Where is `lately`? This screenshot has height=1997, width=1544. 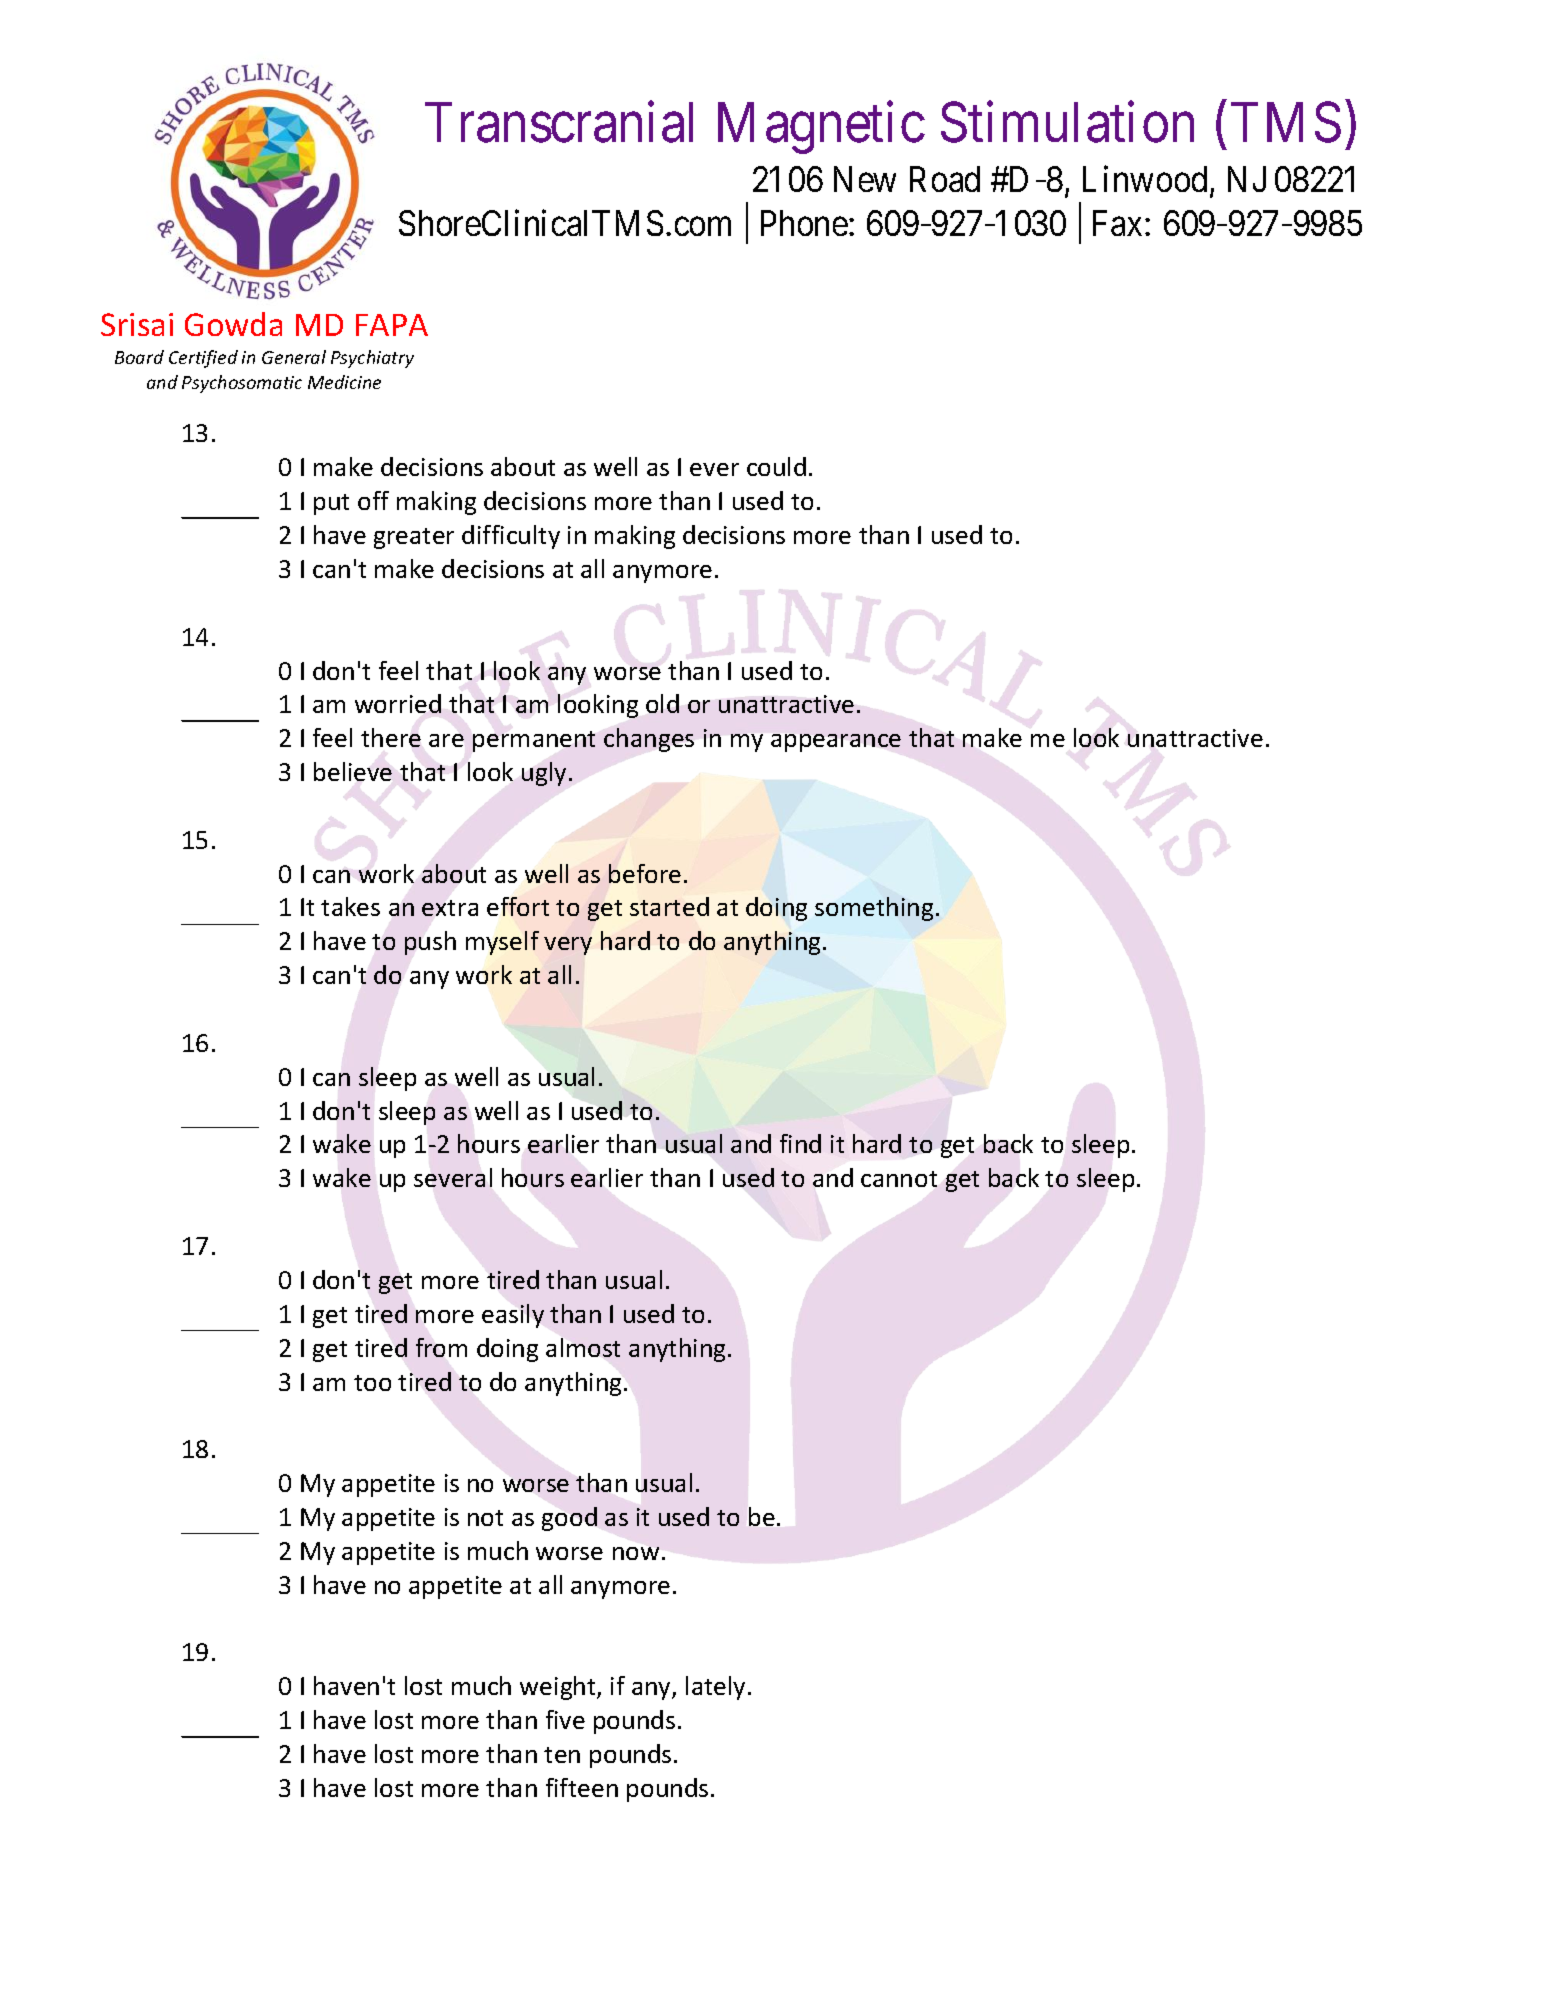 lately is located at coordinates (715, 1688).
